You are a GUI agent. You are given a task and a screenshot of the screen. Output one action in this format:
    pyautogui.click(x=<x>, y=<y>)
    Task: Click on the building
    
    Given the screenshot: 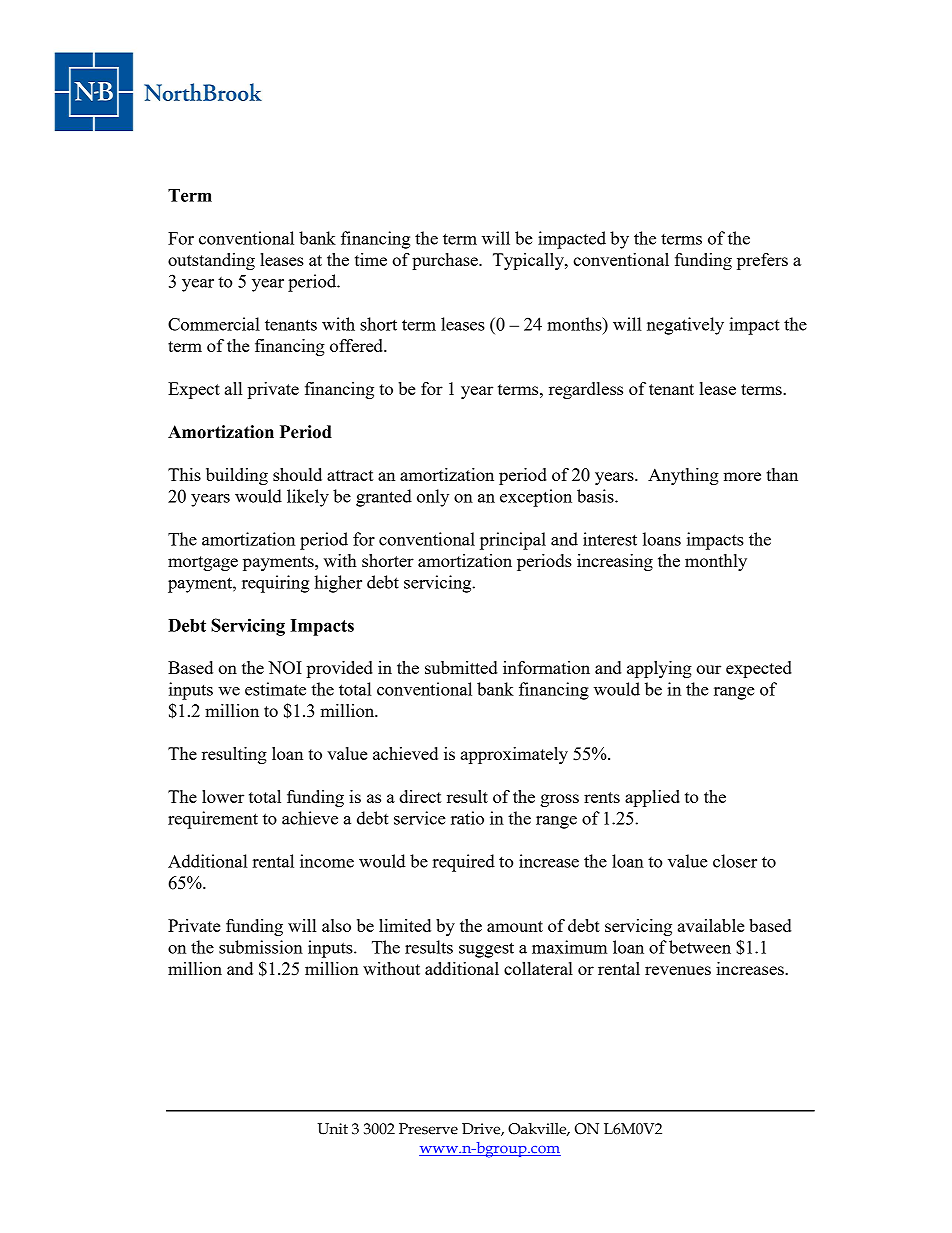 What is the action you would take?
    pyautogui.click(x=237, y=476)
